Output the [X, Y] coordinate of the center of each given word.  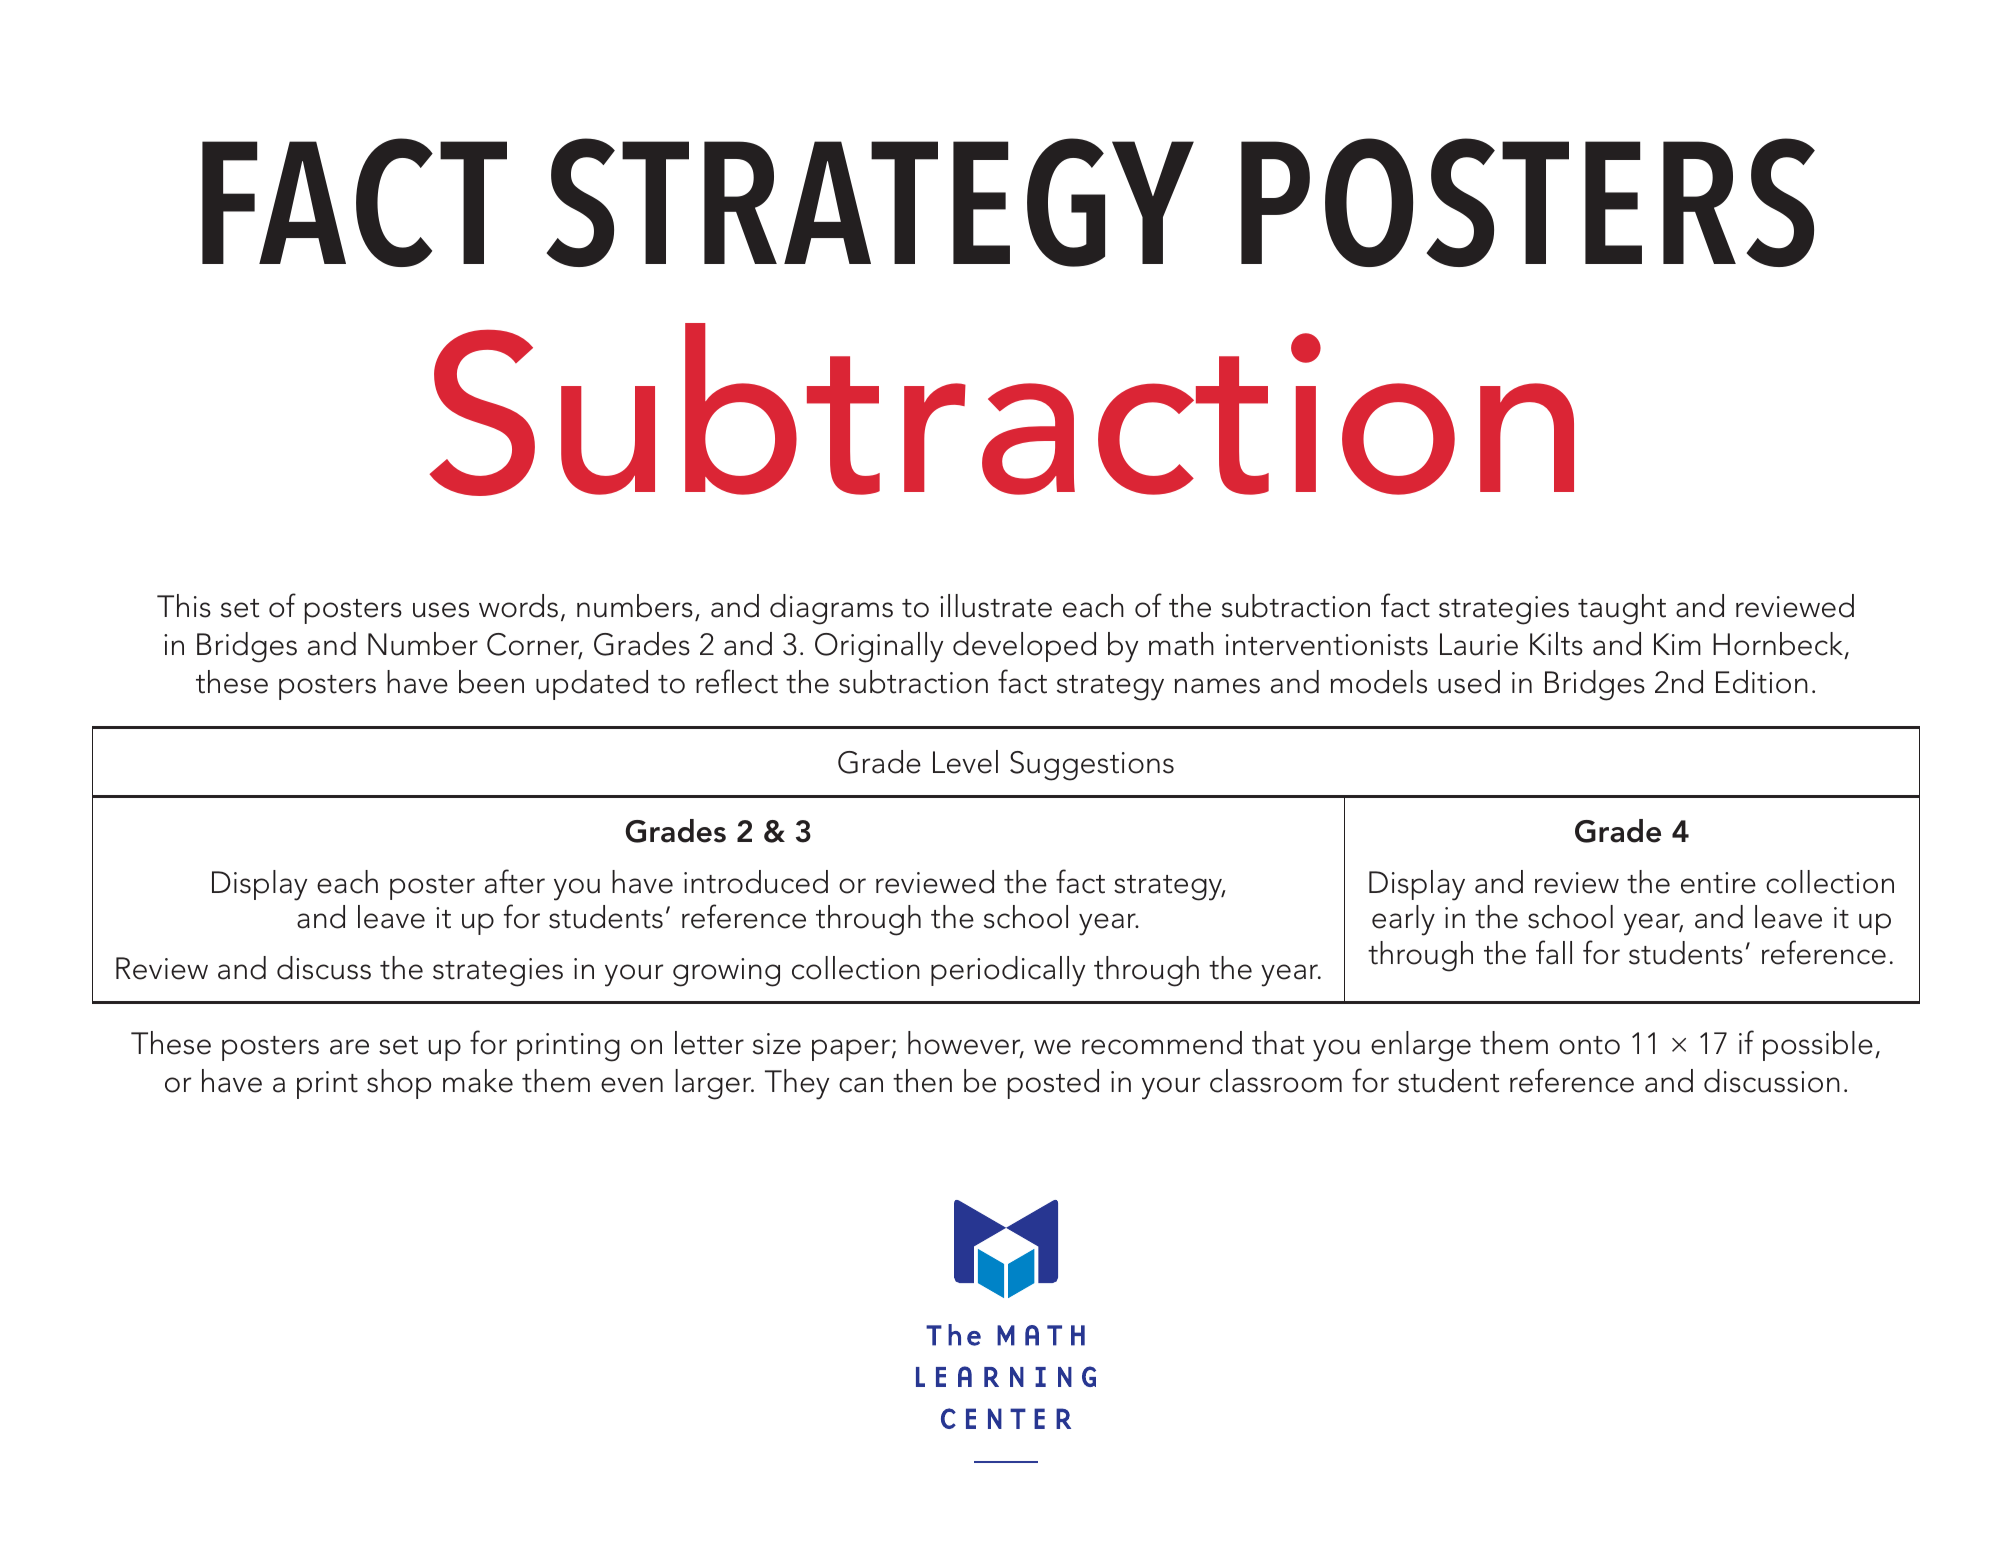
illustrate [996, 606]
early [1403, 920]
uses [441, 610]
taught [1622, 609]
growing [726, 972]
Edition [1762, 682]
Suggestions [1092, 766]
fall [1554, 952]
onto [1589, 1045]
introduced [756, 882]
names [1217, 686]
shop [399, 1084]
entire [1718, 883]
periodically [1008, 971]
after [515, 881]
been [491, 682]
